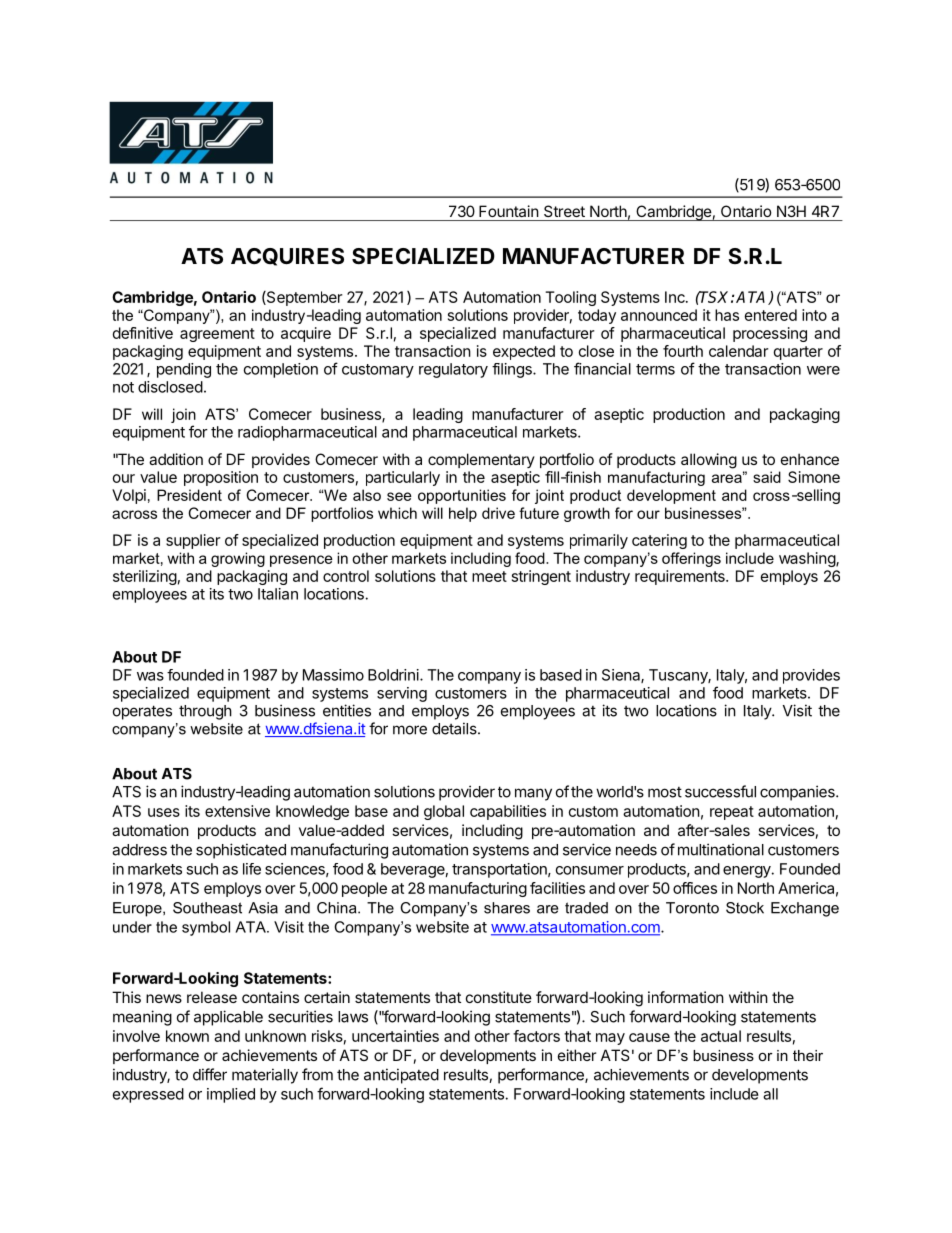  What do you see at coordinates (681, 577) in the screenshot?
I see `requirements` at bounding box center [681, 577].
